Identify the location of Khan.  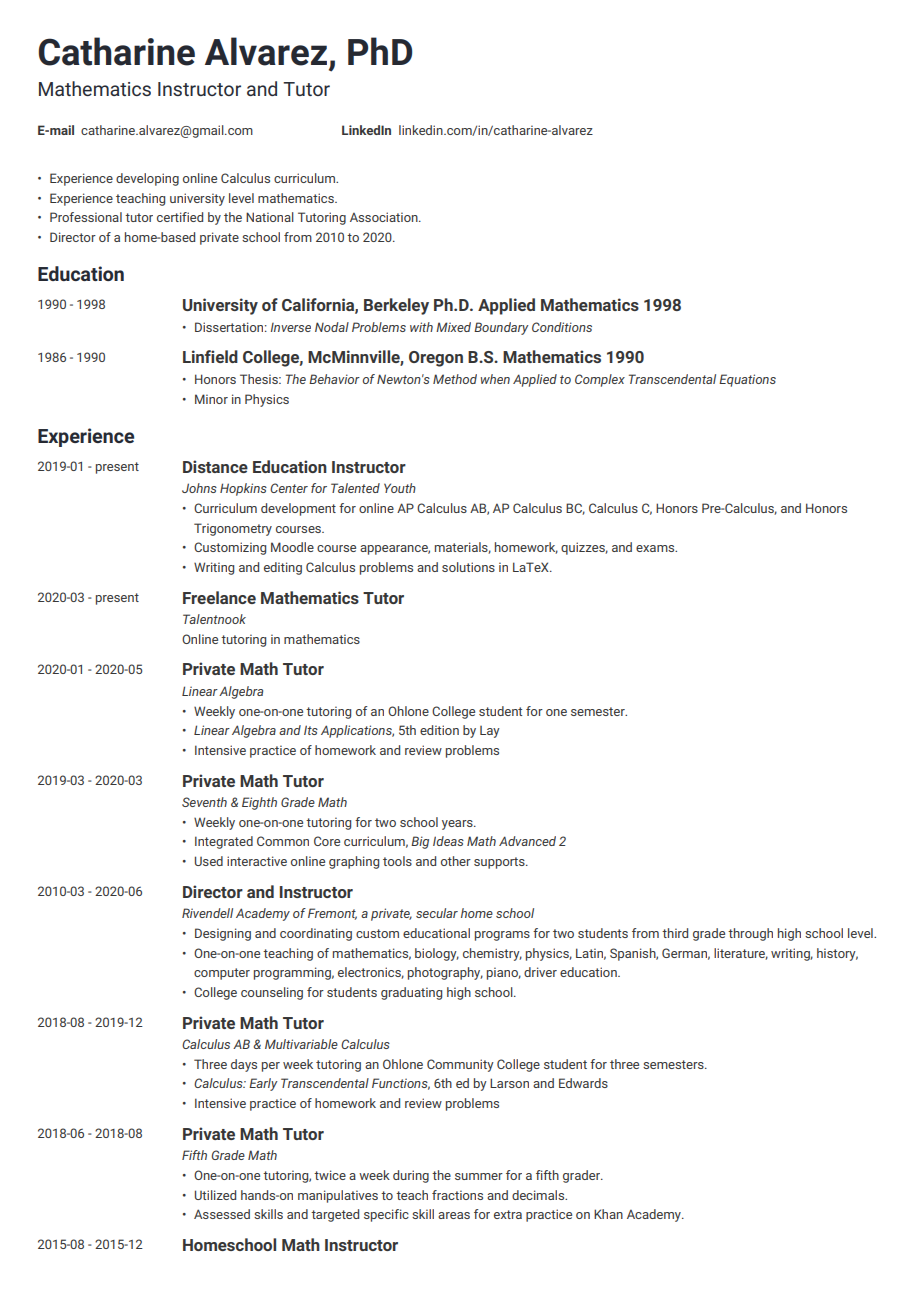
(608, 1214).
